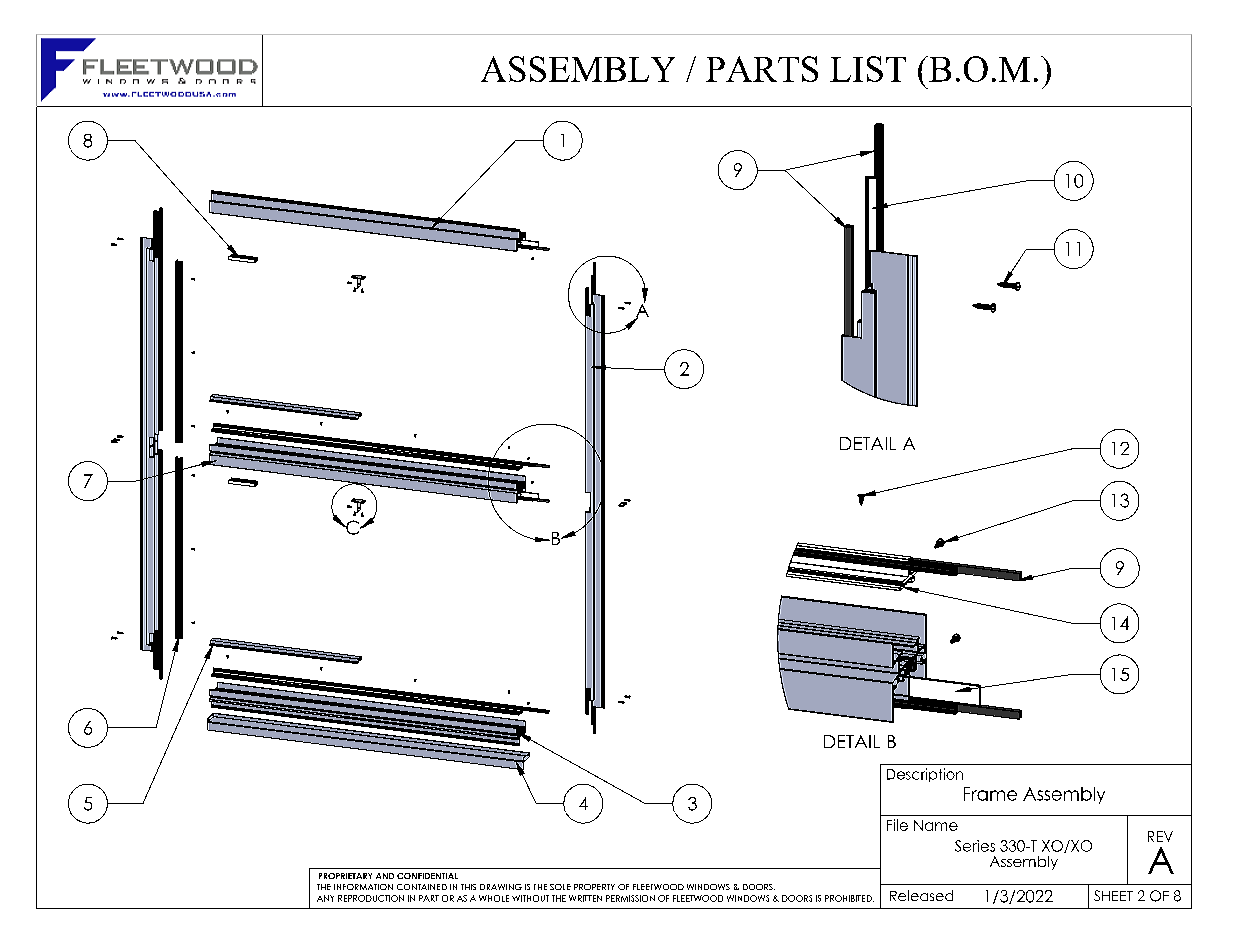  What do you see at coordinates (427, 876) in the image?
I see `CONFIDENTIAL` at bounding box center [427, 876].
